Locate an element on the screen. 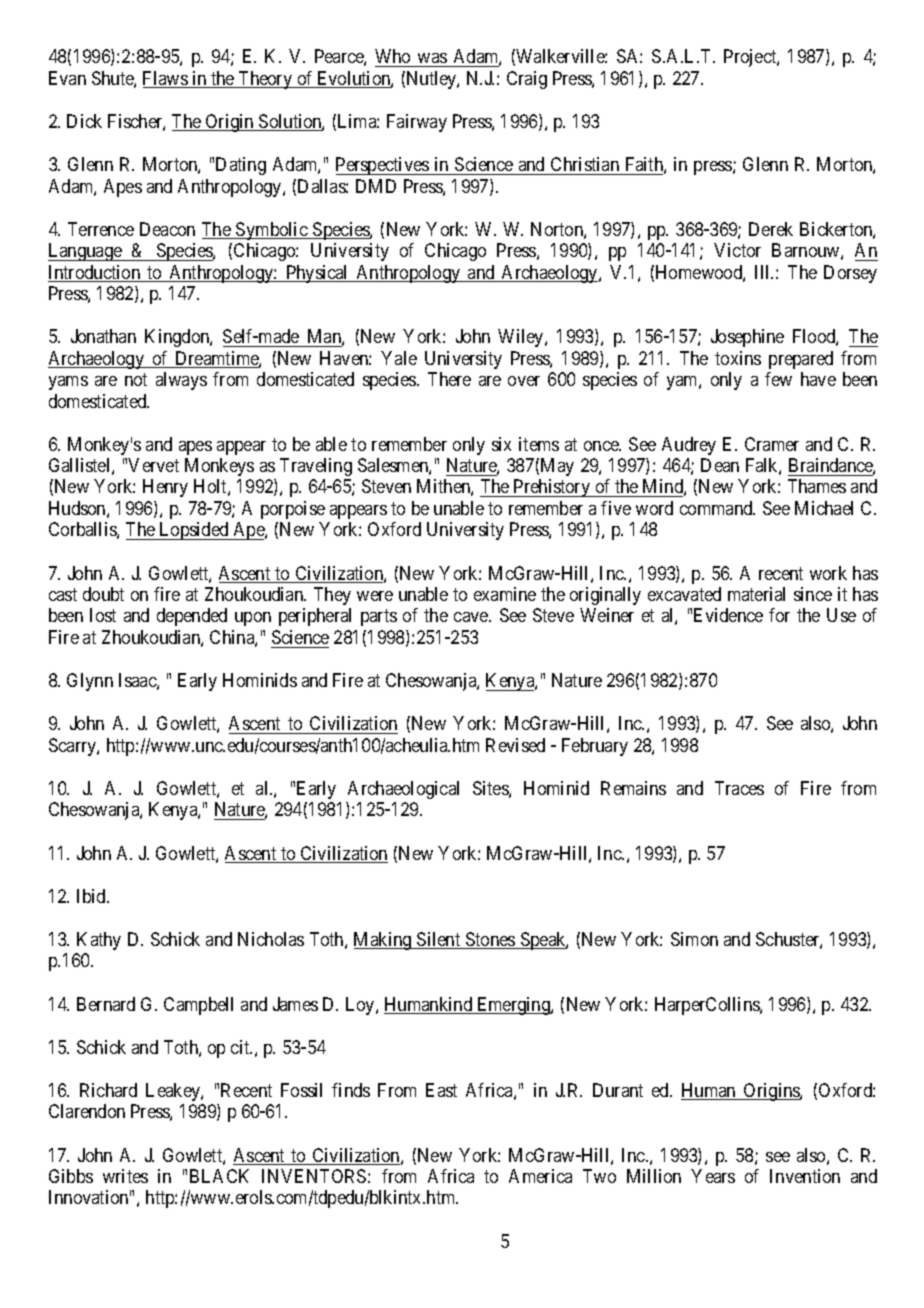  Flaws is located at coordinates (166, 79).
